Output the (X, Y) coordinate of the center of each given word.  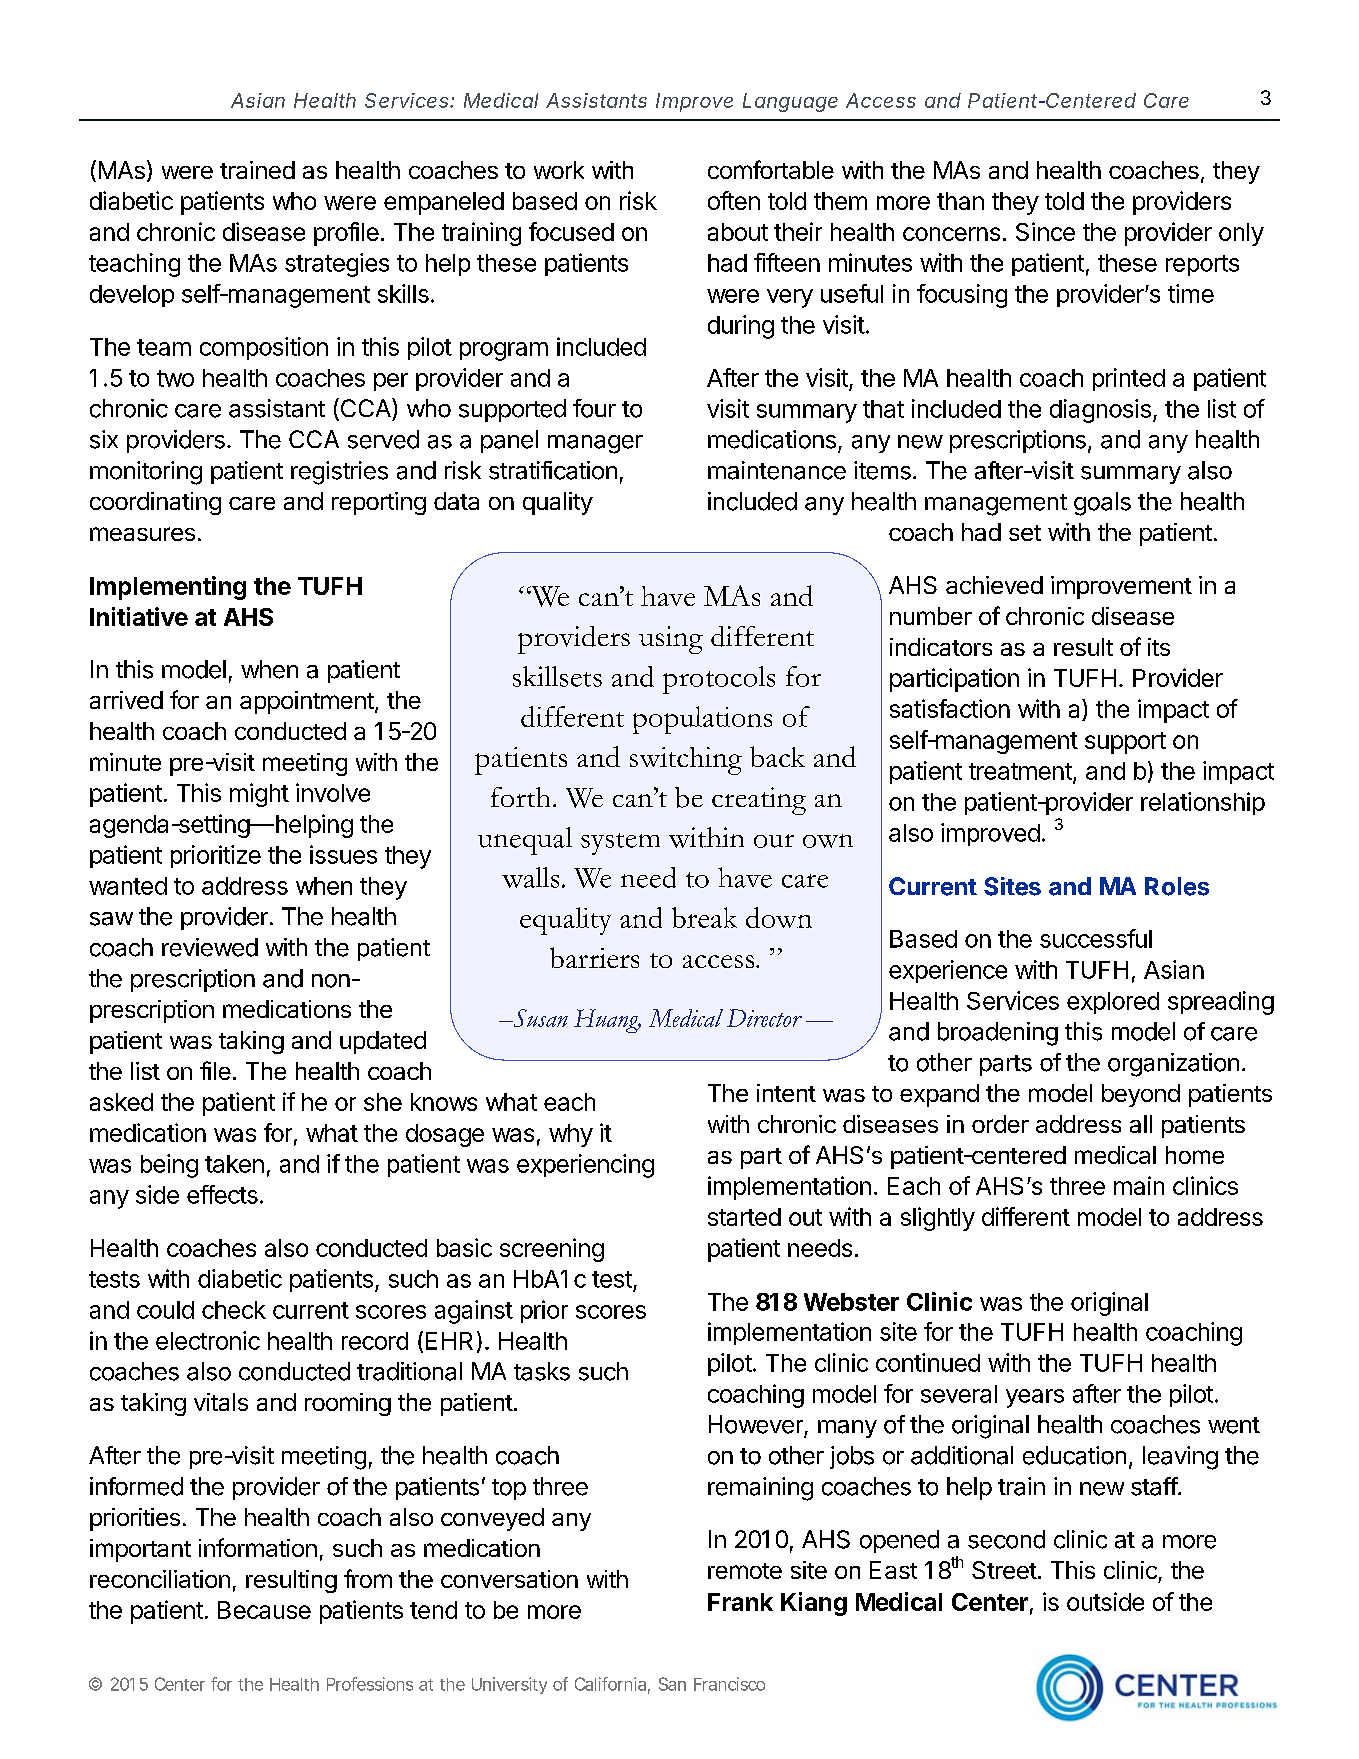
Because (264, 1610)
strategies (337, 265)
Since (1045, 231)
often (734, 200)
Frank (740, 1602)
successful (1096, 938)
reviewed (210, 947)
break (704, 917)
